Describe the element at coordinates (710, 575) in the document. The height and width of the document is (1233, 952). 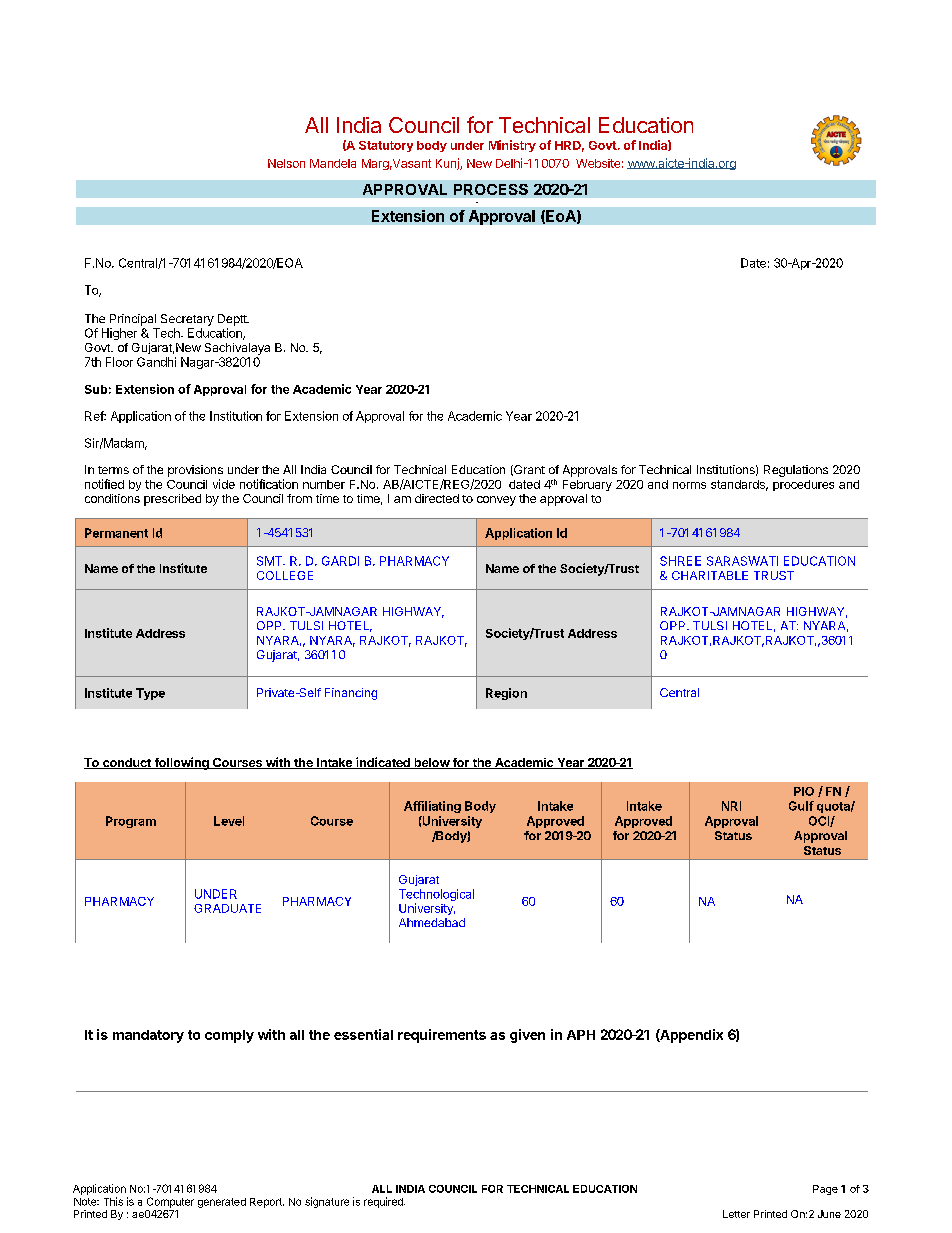
I see `CHARITABLE` at that location.
